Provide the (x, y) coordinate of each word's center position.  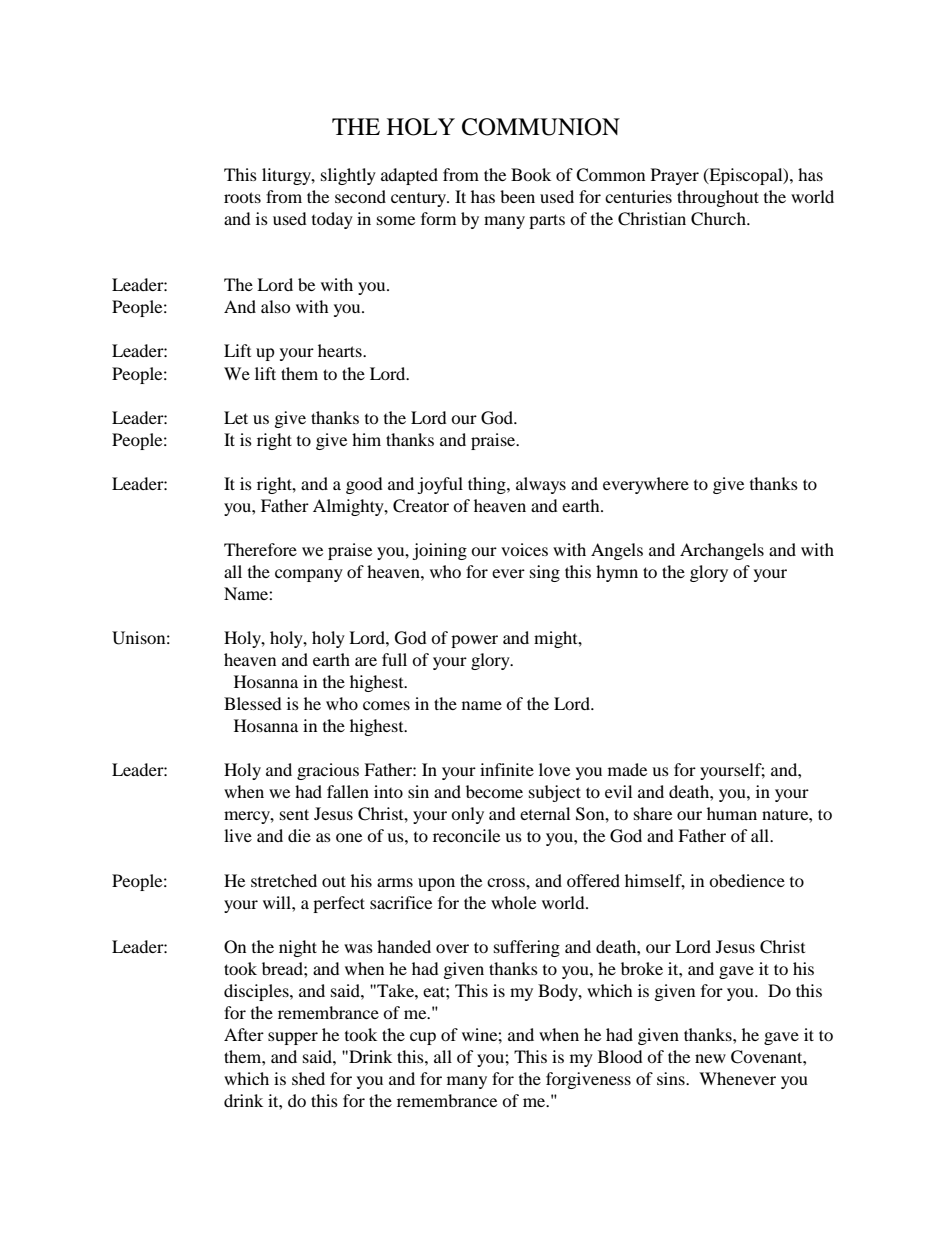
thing (488, 485)
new (710, 1058)
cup (423, 1038)
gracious (328, 771)
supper (293, 1038)
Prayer (675, 176)
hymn (617, 573)
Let (236, 417)
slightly (348, 176)
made (627, 769)
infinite (507, 769)
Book (531, 174)
